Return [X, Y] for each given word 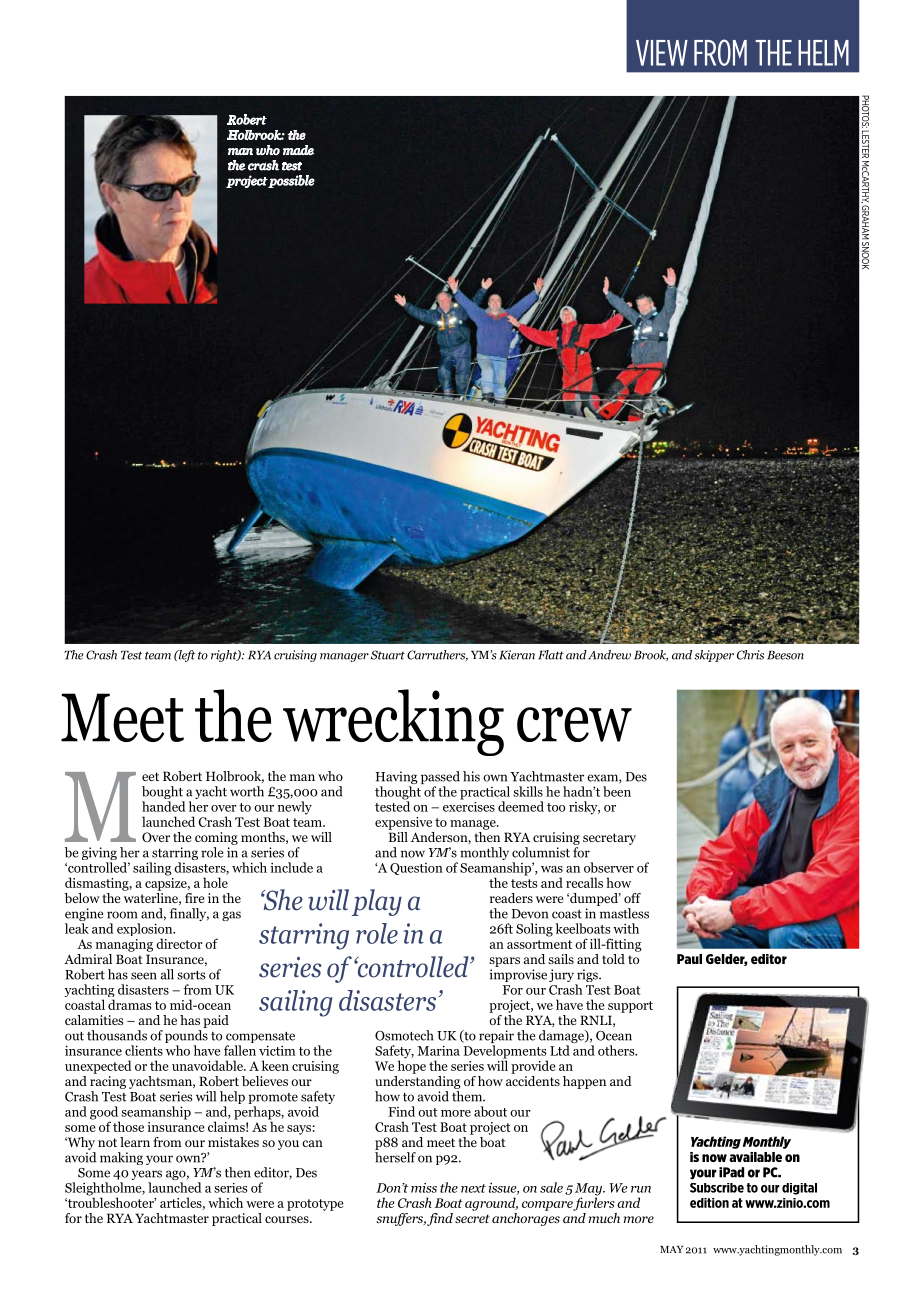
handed [164, 806]
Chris [750, 655]
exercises [469, 805]
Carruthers [437, 655]
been [617, 791]
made [298, 150]
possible [291, 181]
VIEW [662, 53]
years [147, 1176]
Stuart [388, 655]
